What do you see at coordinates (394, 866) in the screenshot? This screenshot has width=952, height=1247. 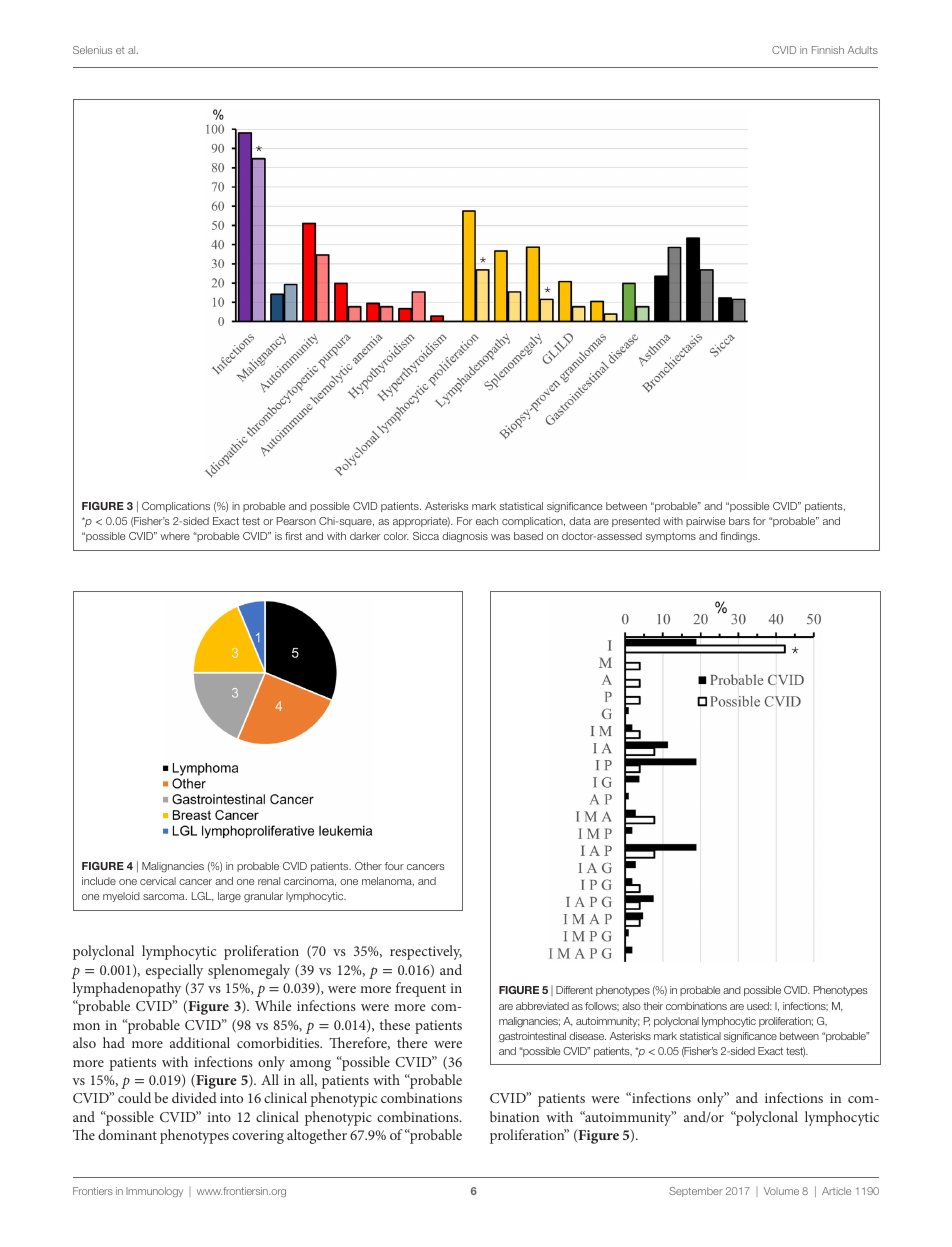 I see `four` at bounding box center [394, 866].
